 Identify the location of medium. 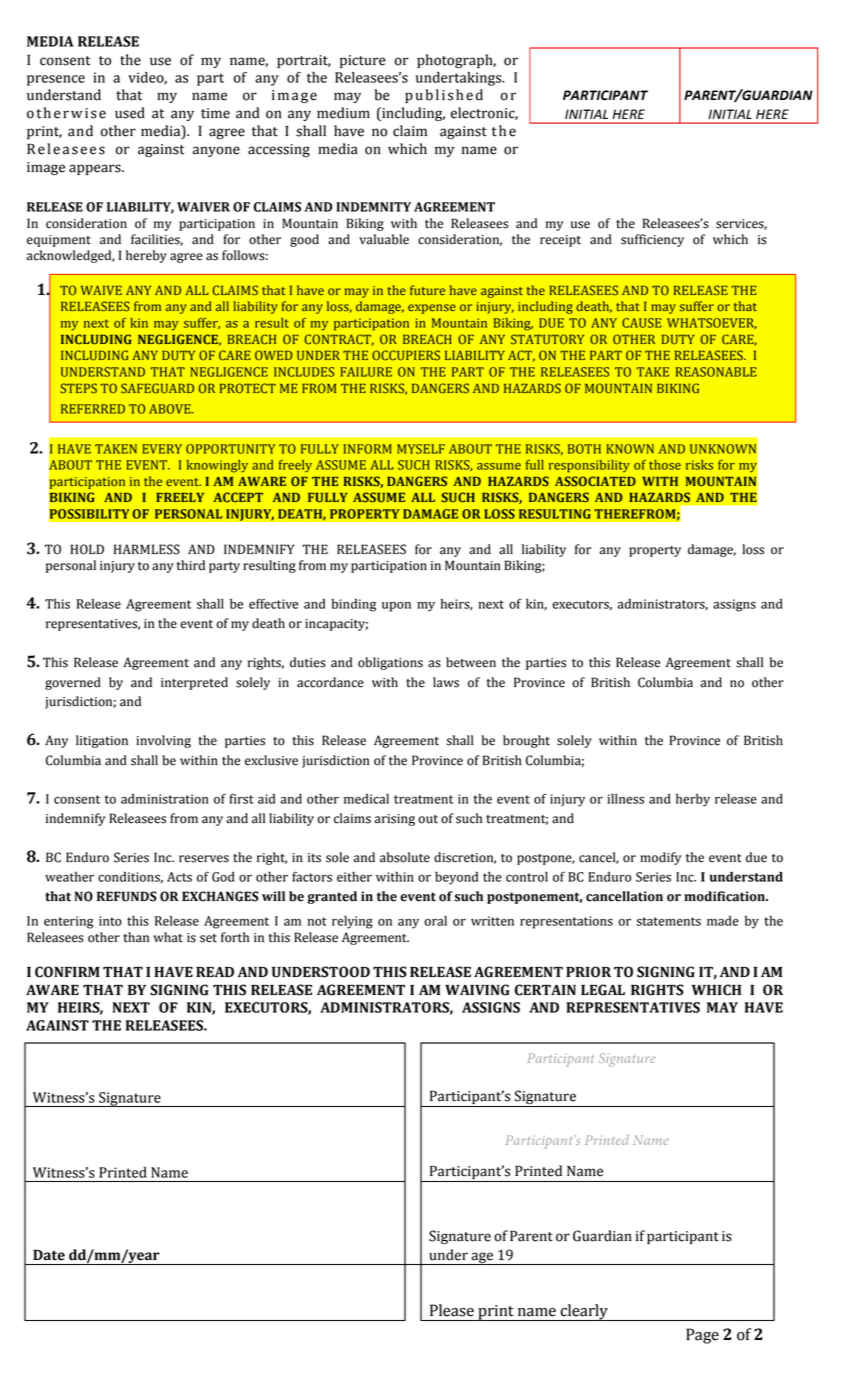
(343, 113).
